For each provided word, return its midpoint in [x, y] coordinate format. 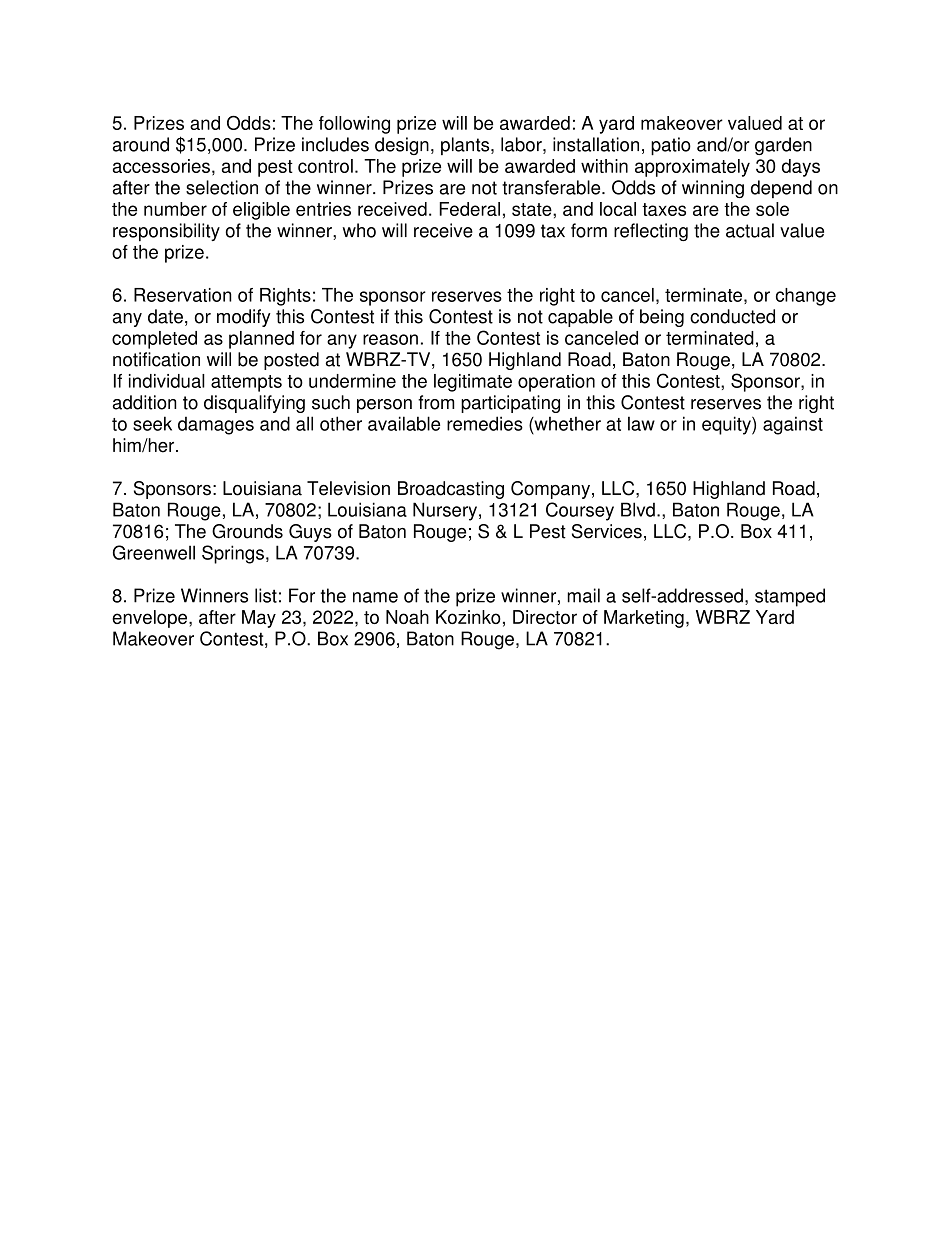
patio [671, 146]
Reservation [183, 295]
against [793, 425]
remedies [485, 423]
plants [466, 146]
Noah [407, 617]
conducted [732, 316]
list [266, 595]
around [141, 144]
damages [216, 425]
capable [580, 318]
